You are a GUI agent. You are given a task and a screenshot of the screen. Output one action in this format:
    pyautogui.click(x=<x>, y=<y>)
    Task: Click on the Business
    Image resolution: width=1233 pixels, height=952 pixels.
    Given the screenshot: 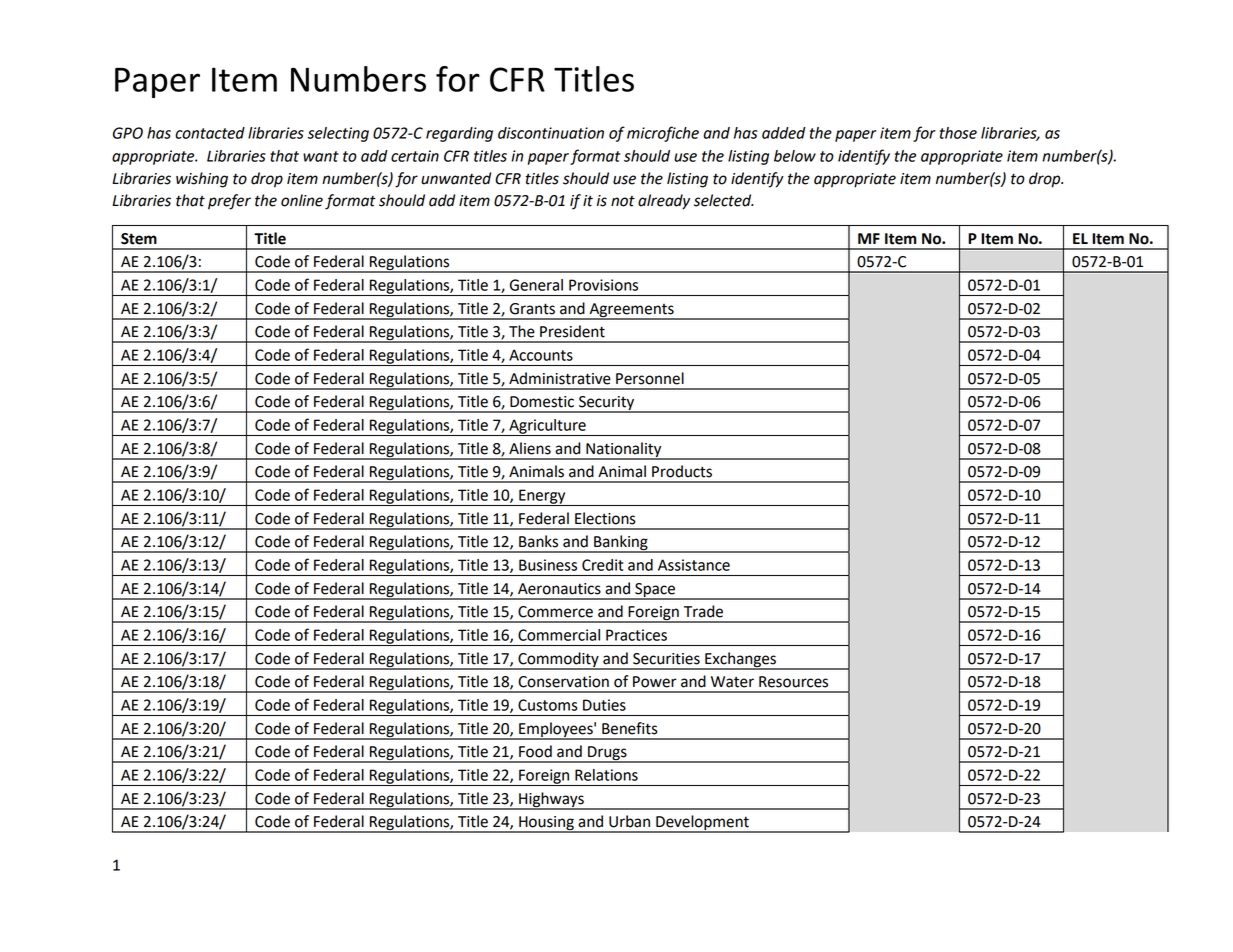 What is the action you would take?
    pyautogui.click(x=548, y=565)
